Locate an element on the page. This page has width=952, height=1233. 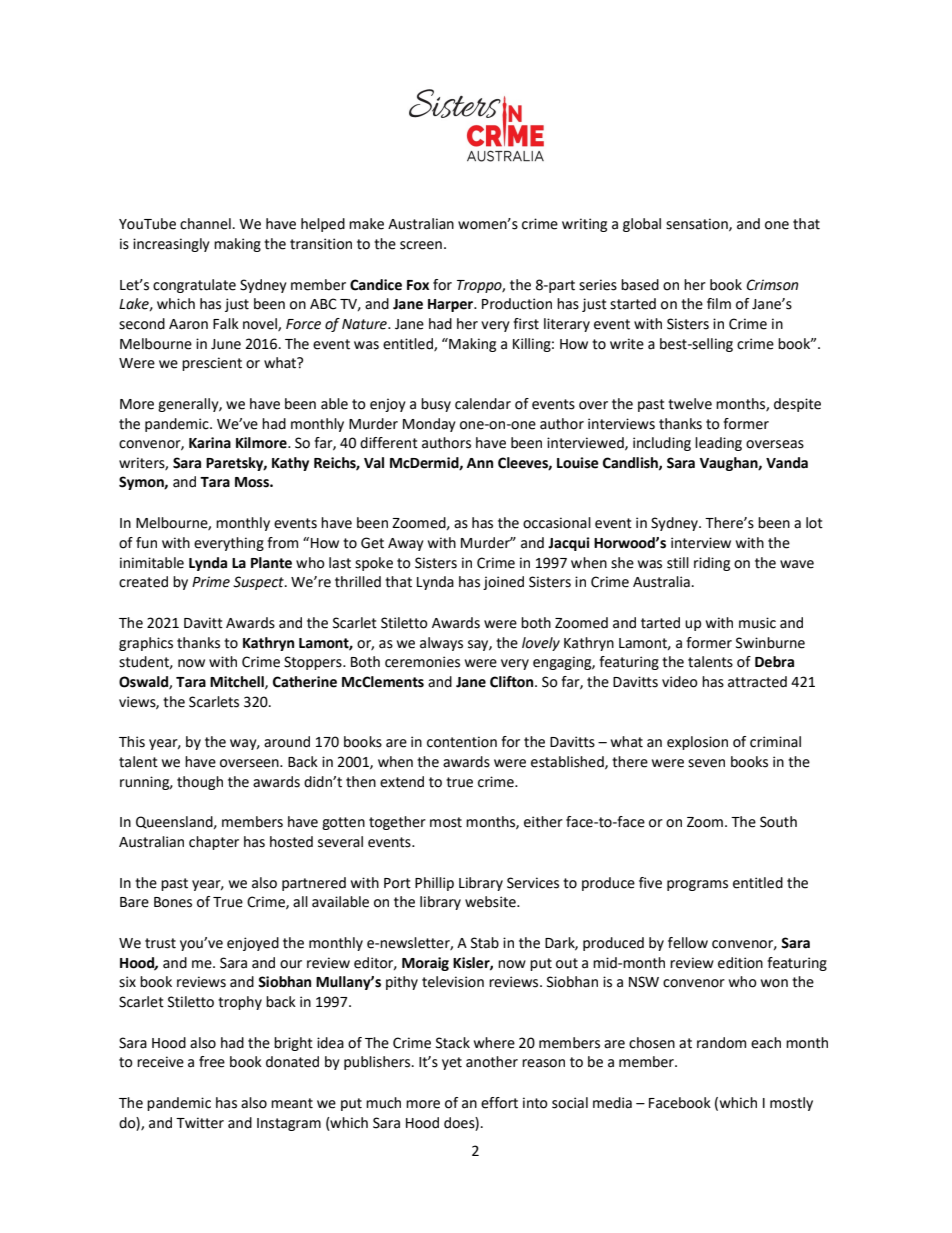
Karina is located at coordinates (210, 443).
